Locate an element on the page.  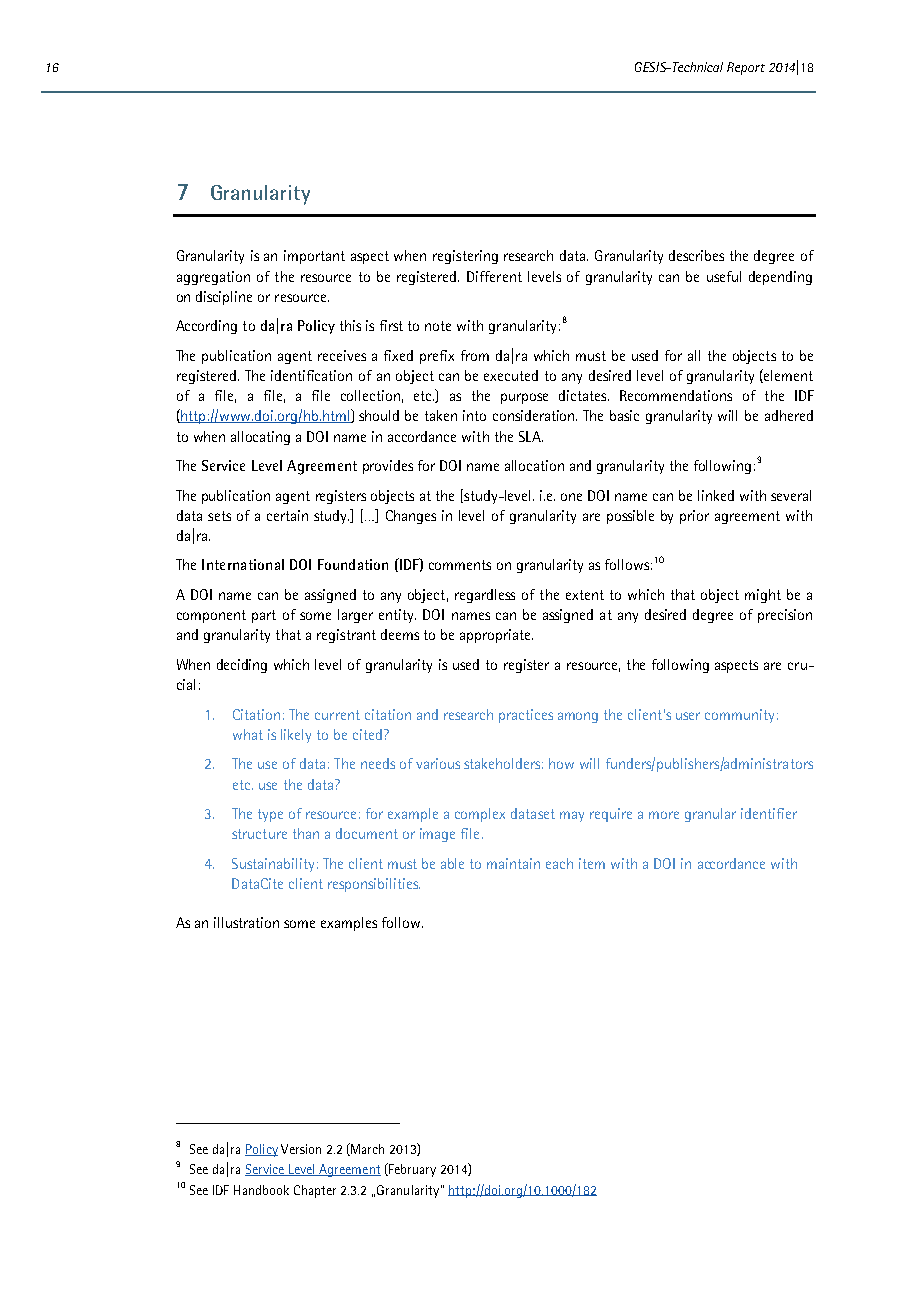
Report is located at coordinates (746, 68).
